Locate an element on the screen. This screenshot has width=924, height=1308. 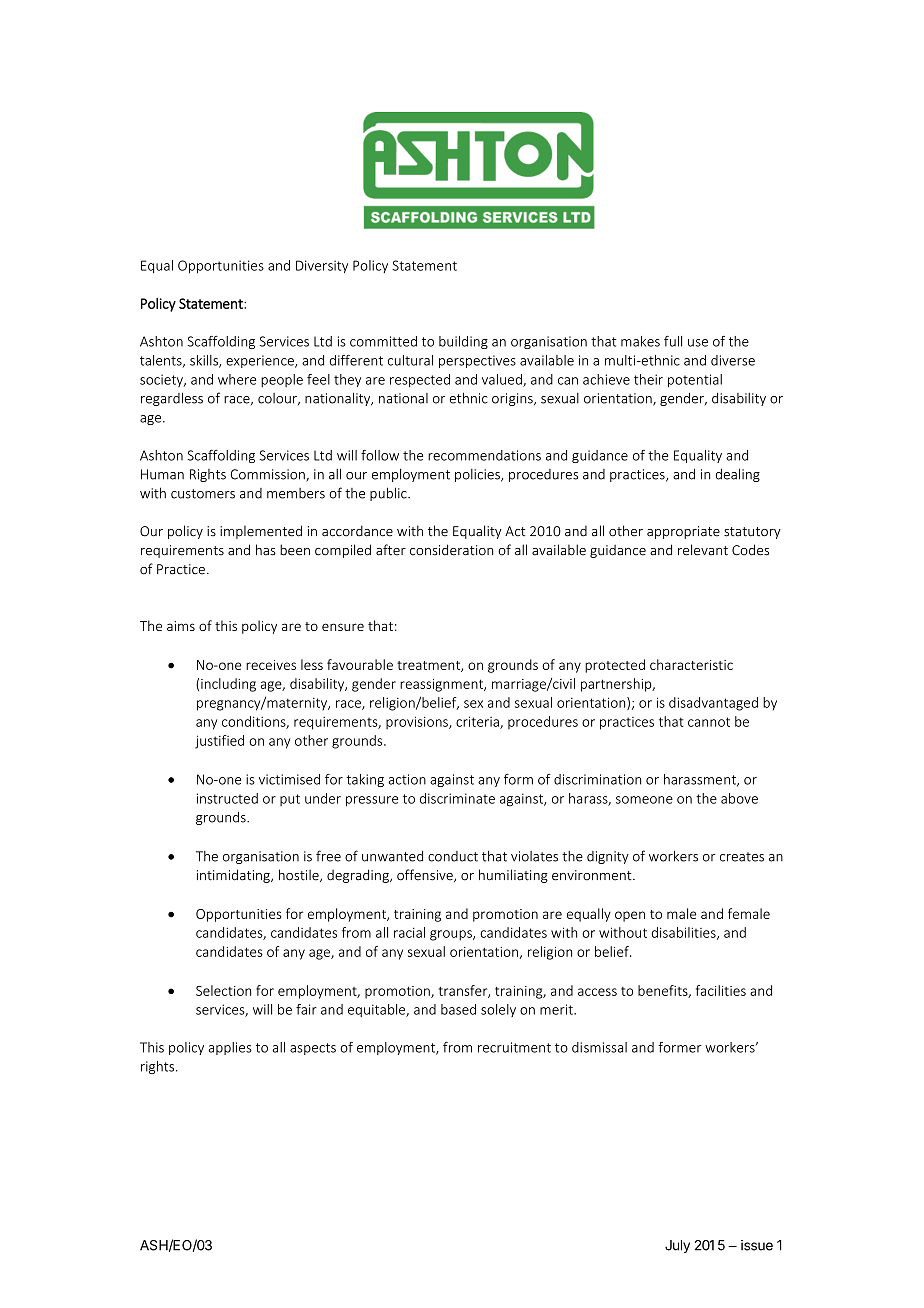
experience is located at coordinates (261, 361).
